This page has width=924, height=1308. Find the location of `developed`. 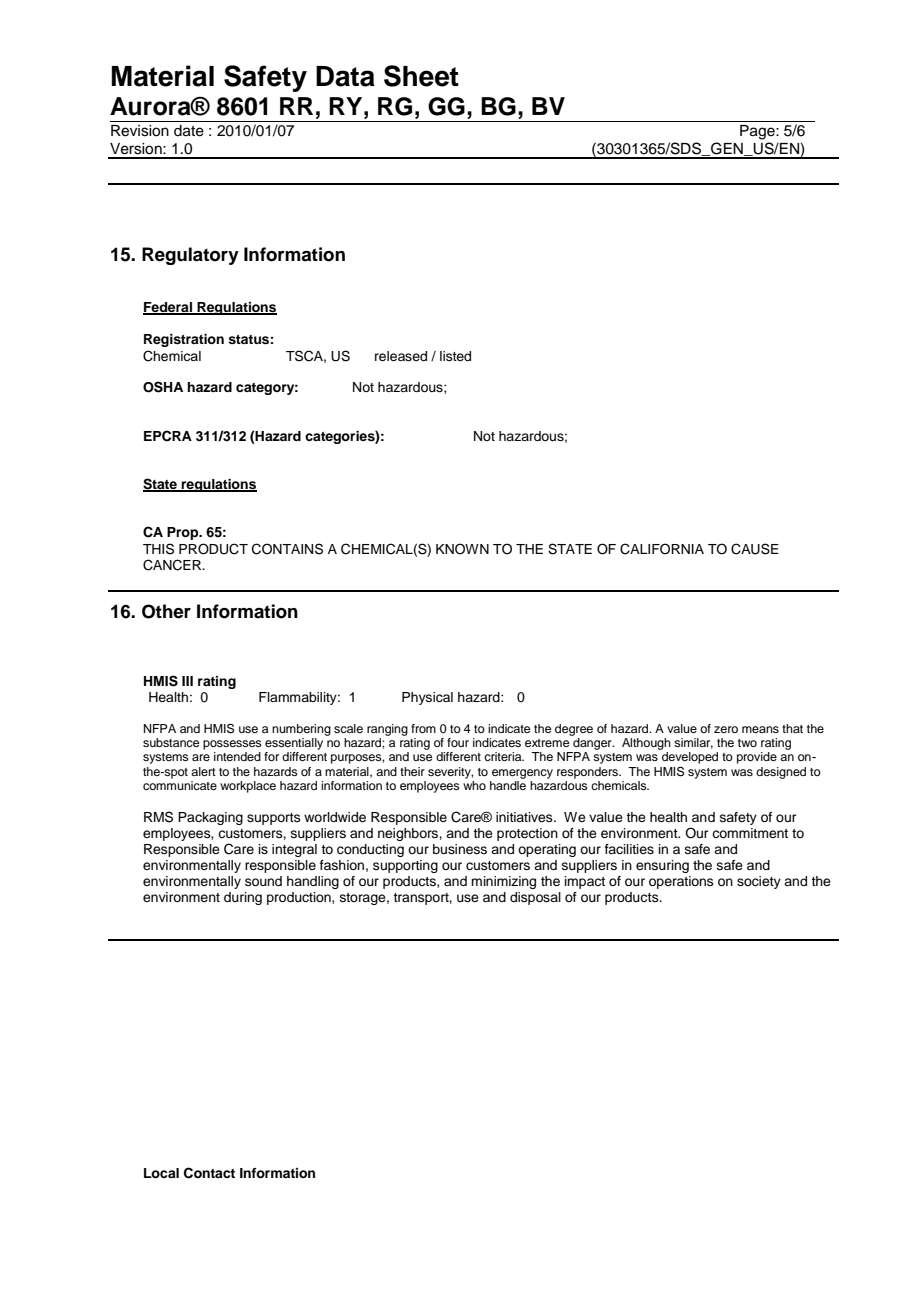

developed is located at coordinates (690, 758).
